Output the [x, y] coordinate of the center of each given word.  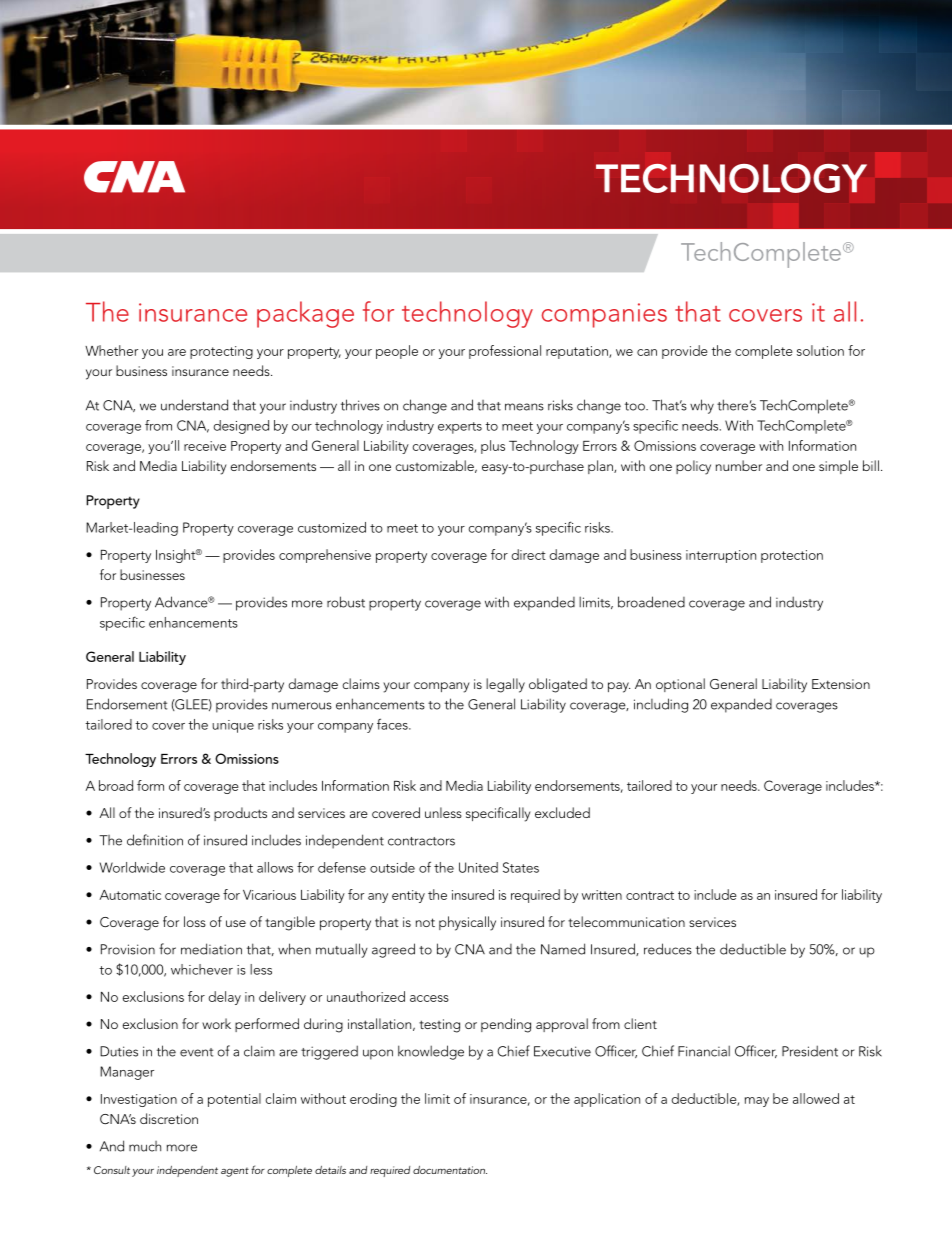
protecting [221, 352]
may [757, 1102]
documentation [450, 1170]
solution [820, 350]
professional [505, 352]
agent [235, 1172]
